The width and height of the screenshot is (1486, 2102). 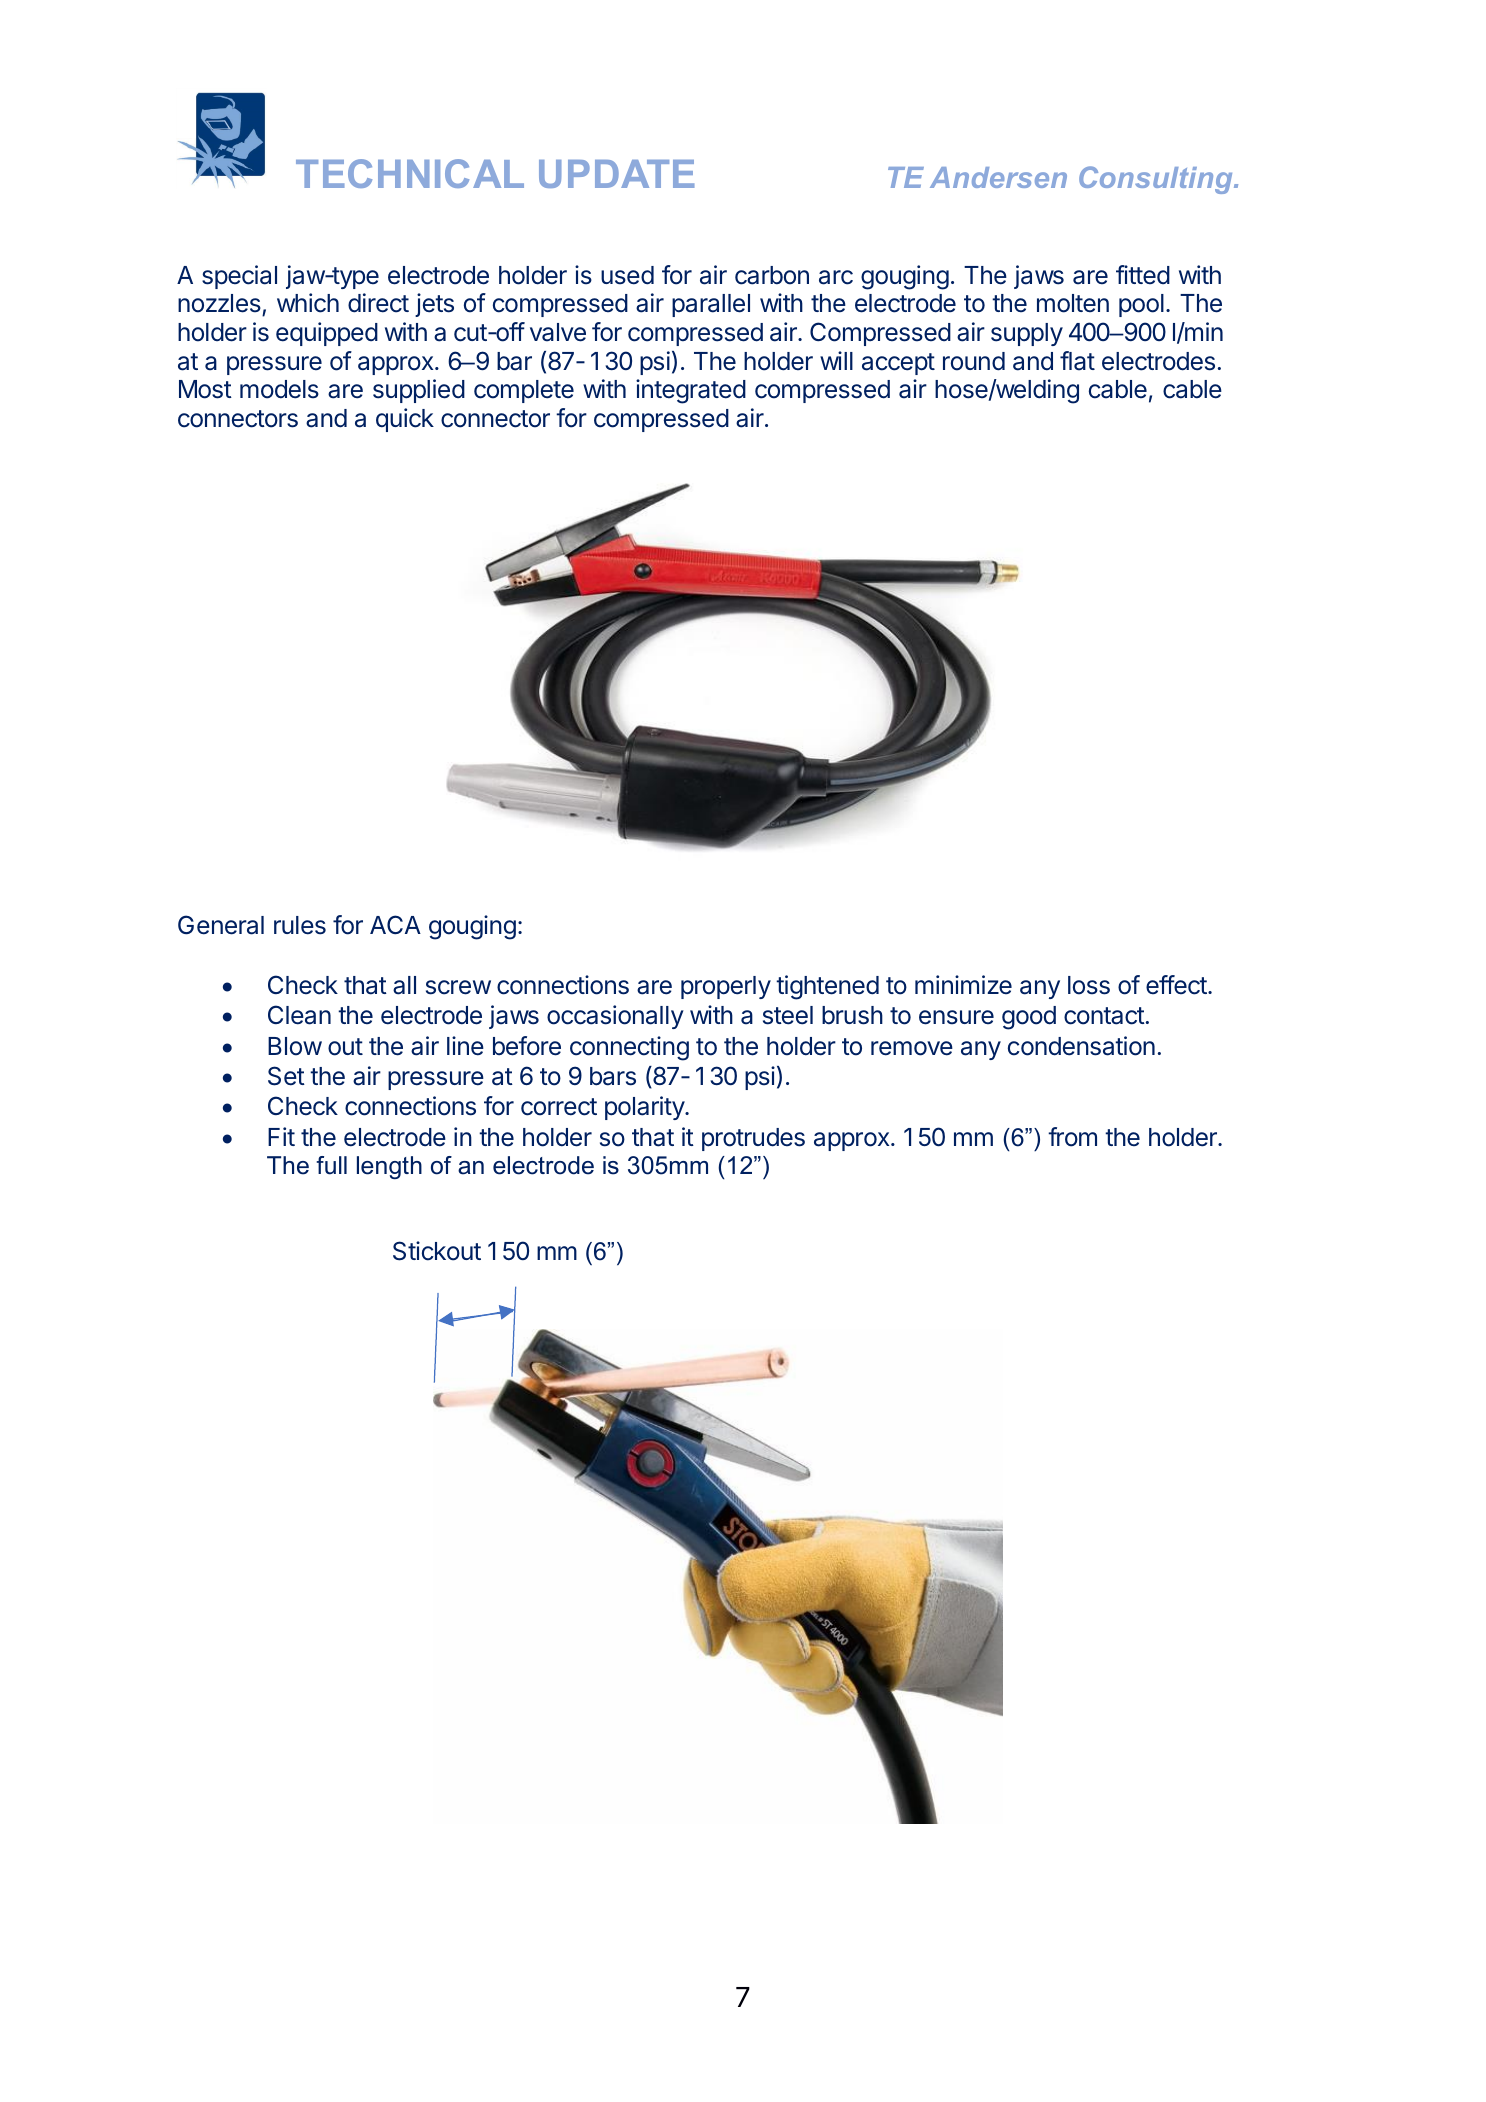 I want to click on quick, so click(x=405, y=420).
